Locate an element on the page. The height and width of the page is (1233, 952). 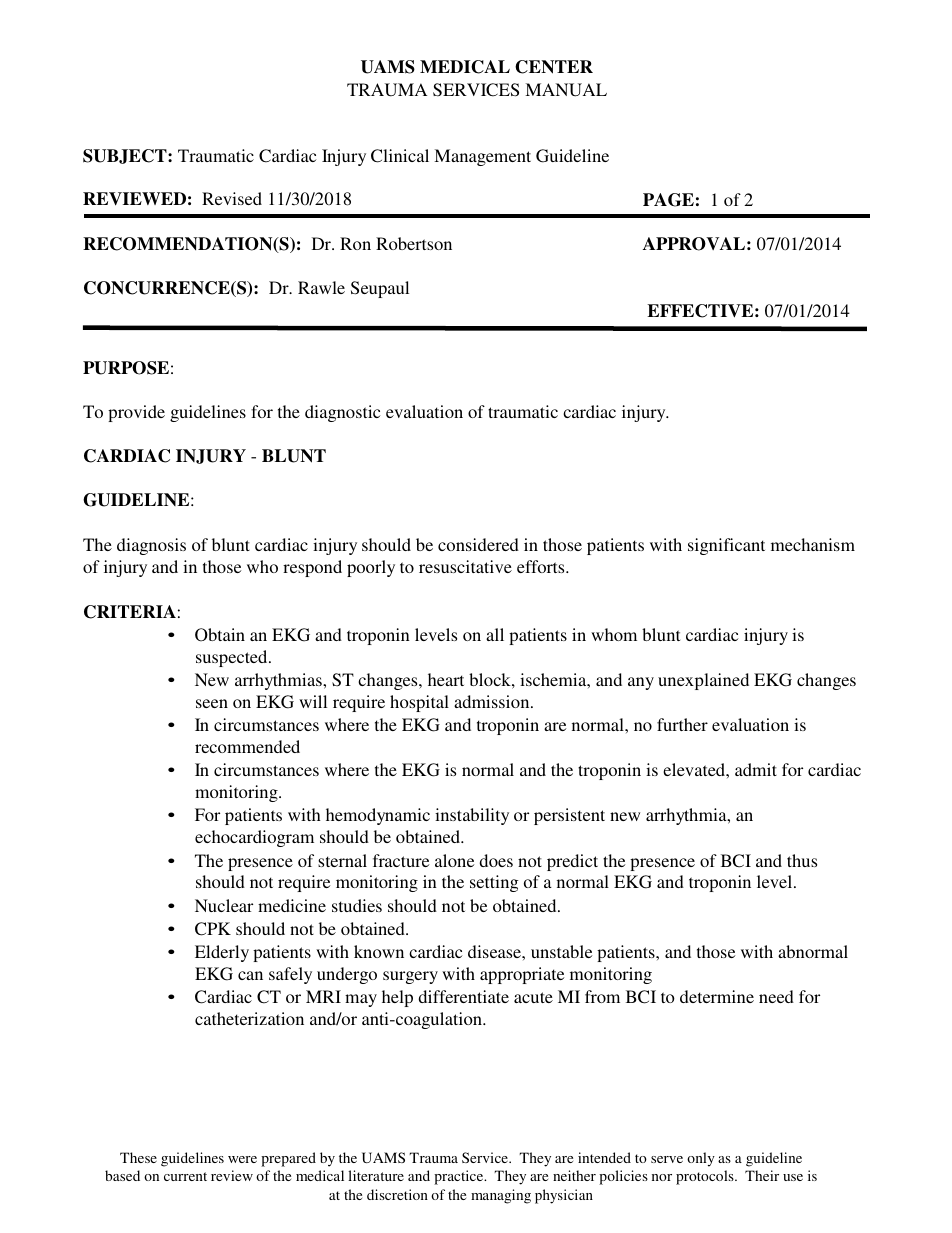
considered is located at coordinates (478, 544).
